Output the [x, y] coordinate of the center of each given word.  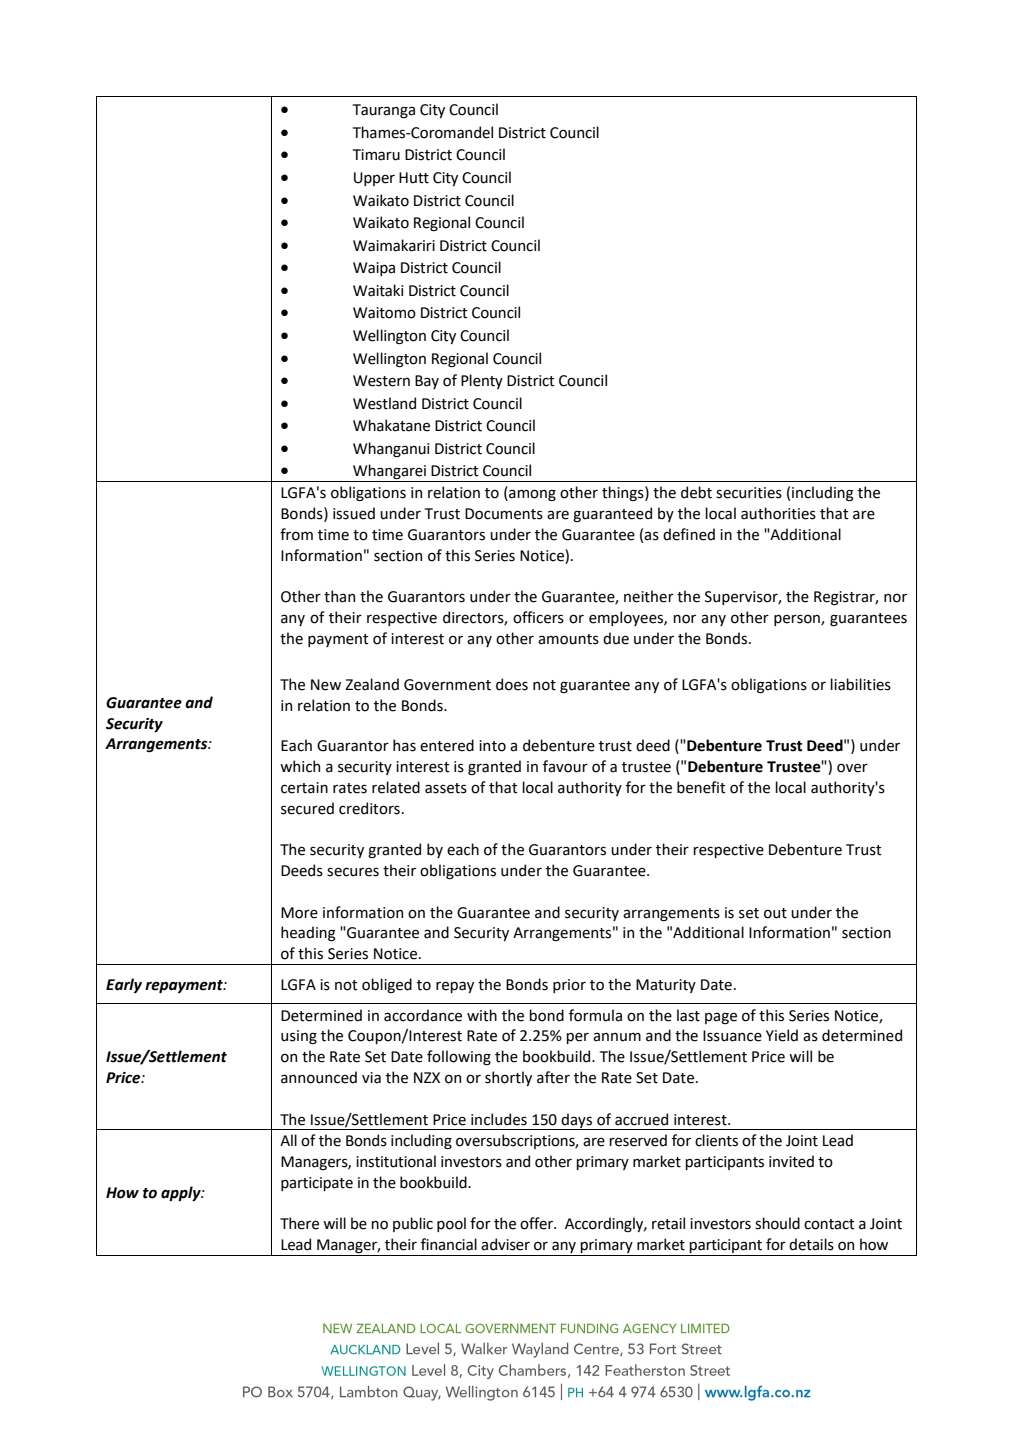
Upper [374, 179]
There [299, 1223]
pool [451, 1224]
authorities [778, 513]
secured [307, 808]
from [296, 534]
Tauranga [384, 111]
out [775, 913]
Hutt [414, 178]
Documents [504, 514]
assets [446, 788]
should [777, 1223]
